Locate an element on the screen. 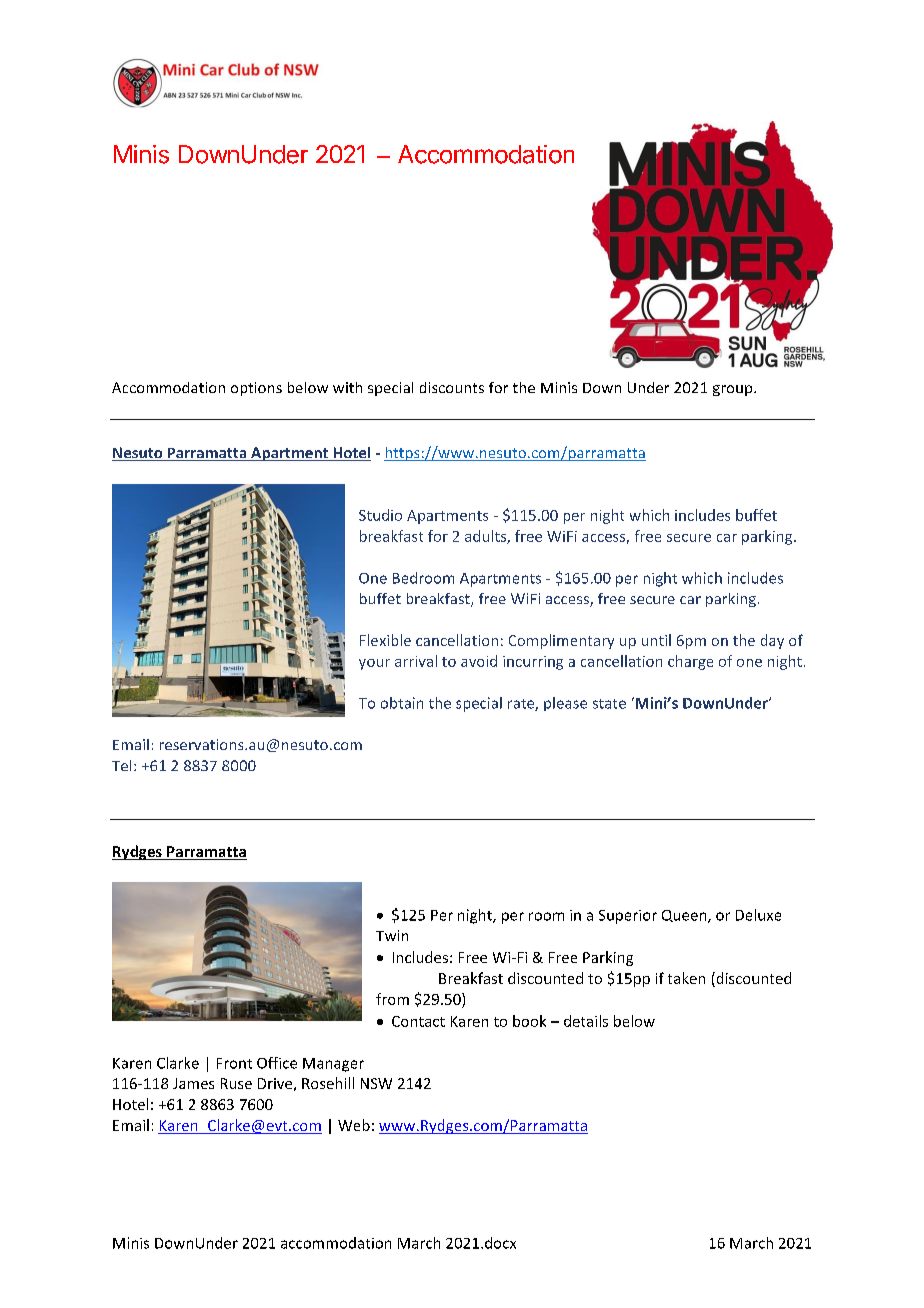 Image resolution: width=924 pixels, height=1308 pixels. state is located at coordinates (609, 704).
